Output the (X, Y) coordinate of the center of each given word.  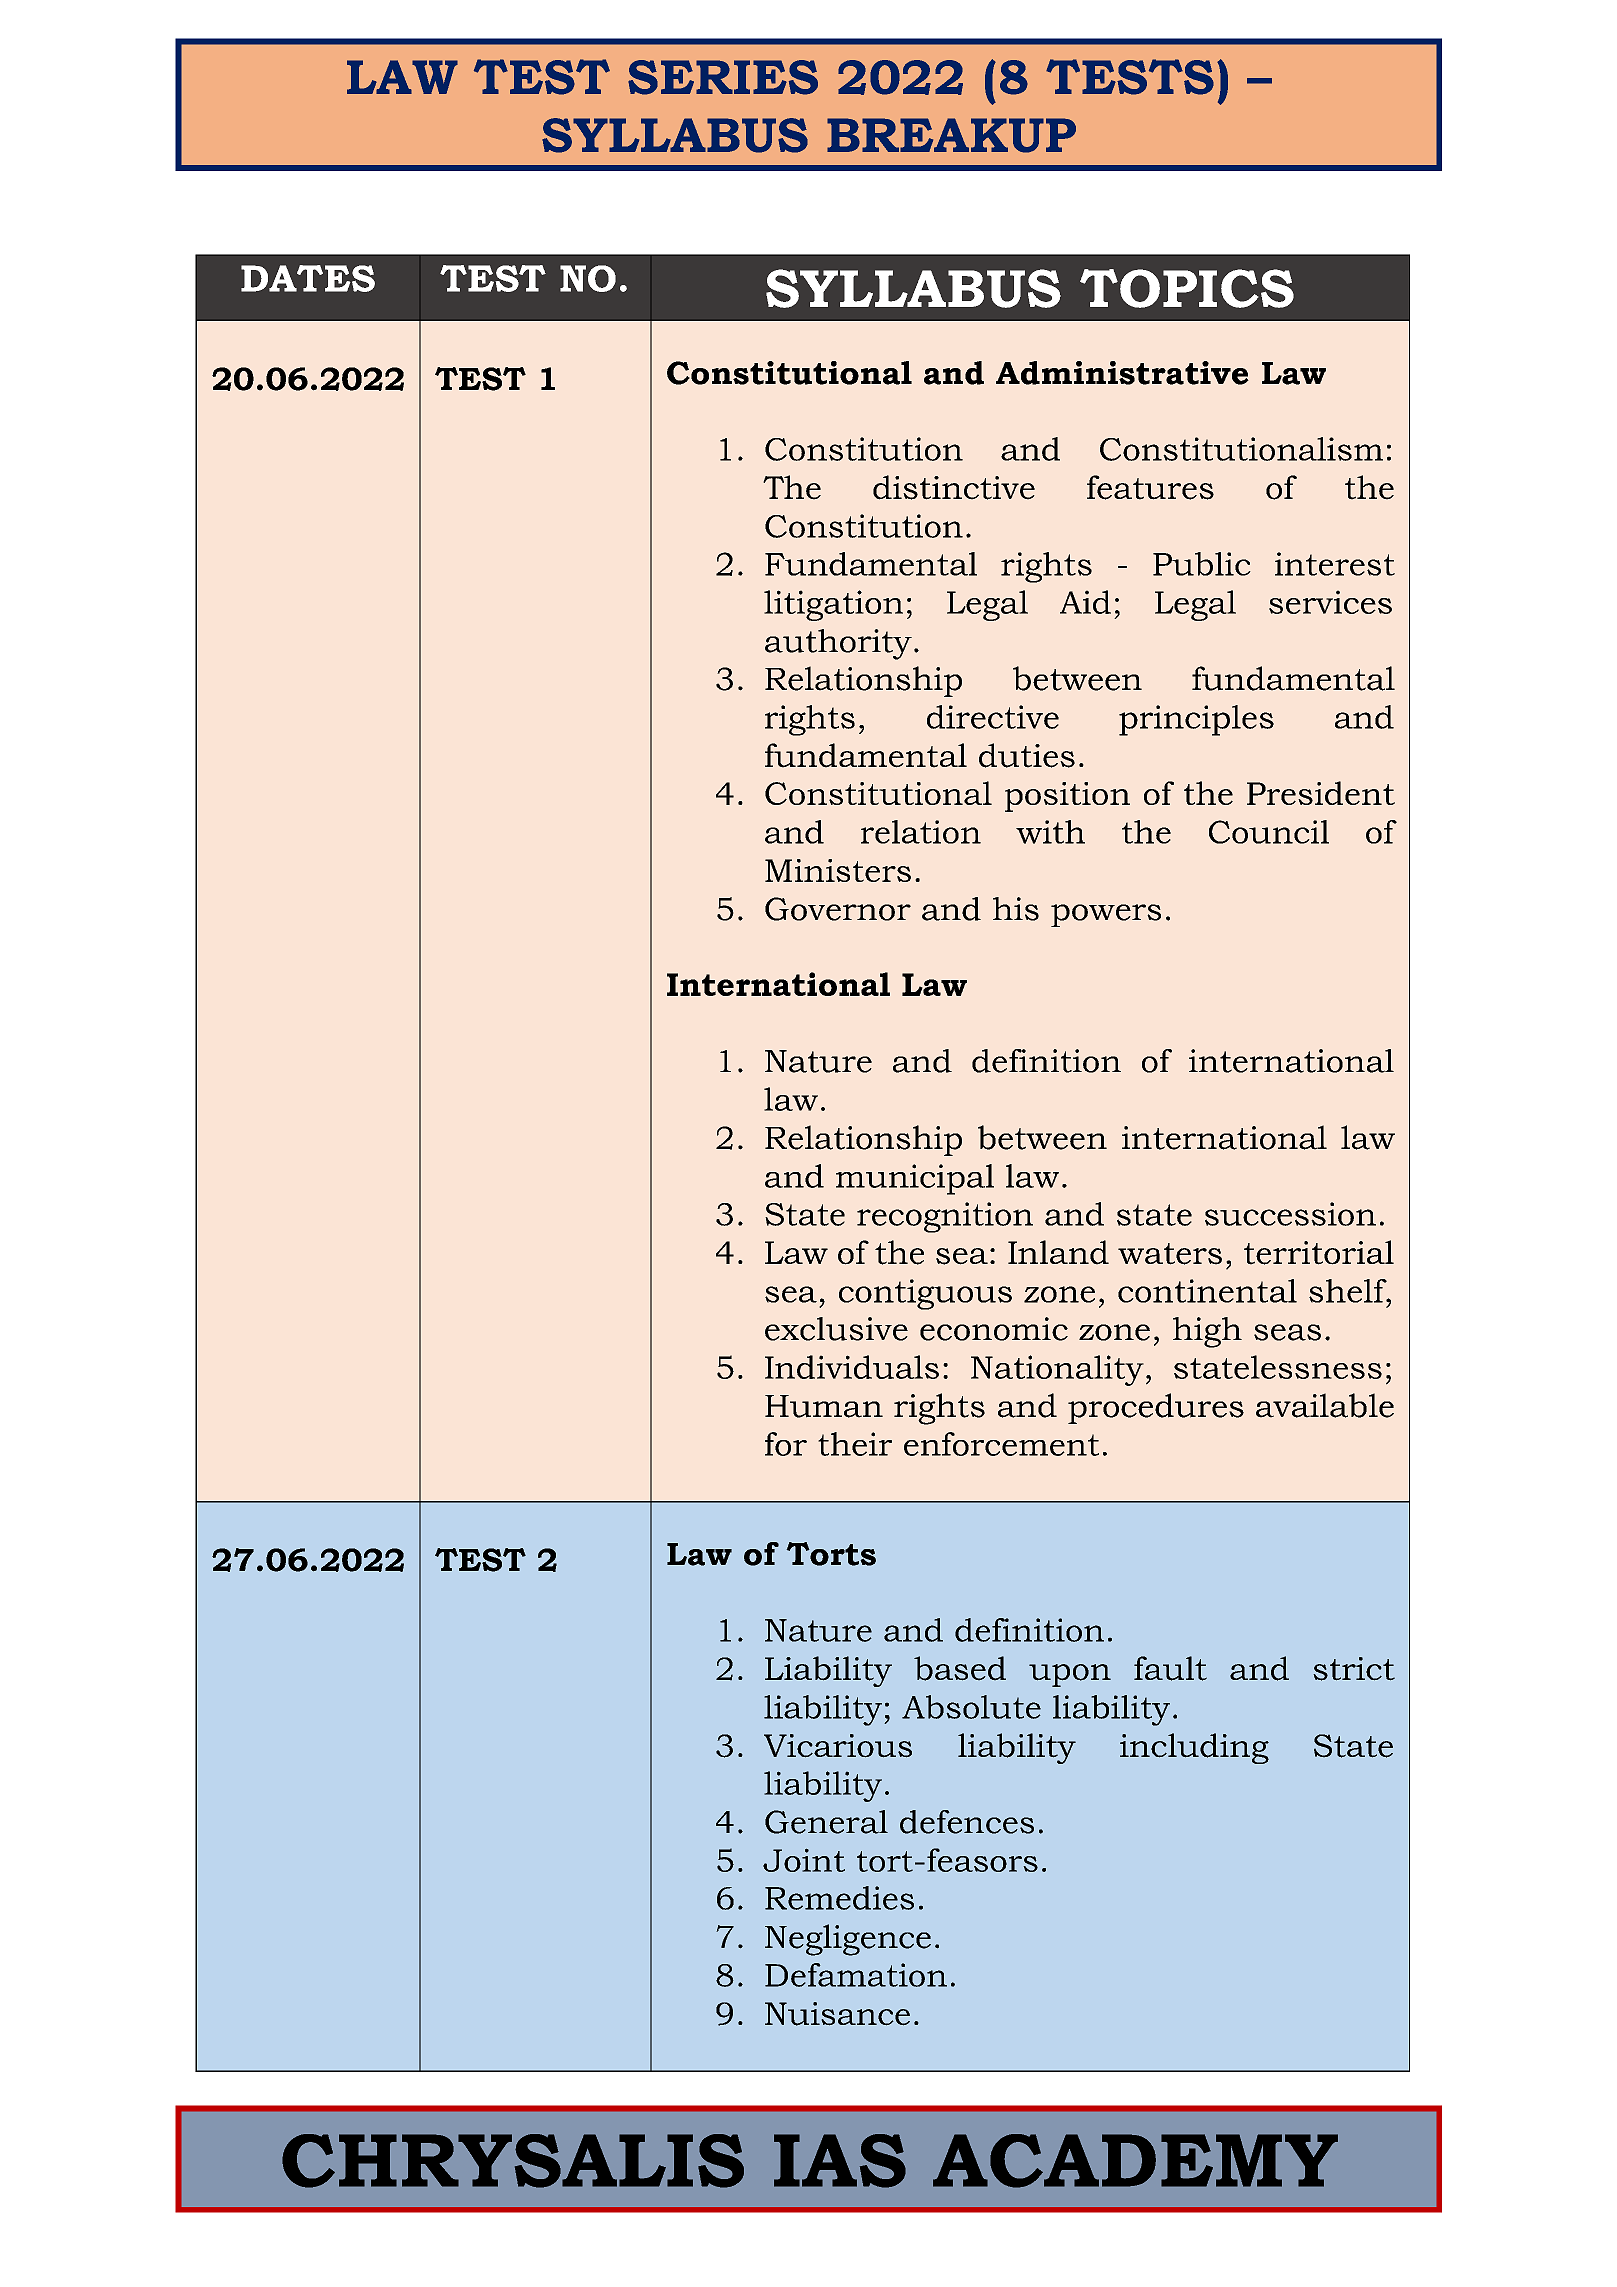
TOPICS (1187, 288)
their (855, 1444)
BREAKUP (951, 135)
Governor (838, 909)
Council (1269, 832)
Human (824, 1406)
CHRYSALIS (513, 2161)
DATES (308, 278)
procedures (1156, 1408)
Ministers (838, 870)
